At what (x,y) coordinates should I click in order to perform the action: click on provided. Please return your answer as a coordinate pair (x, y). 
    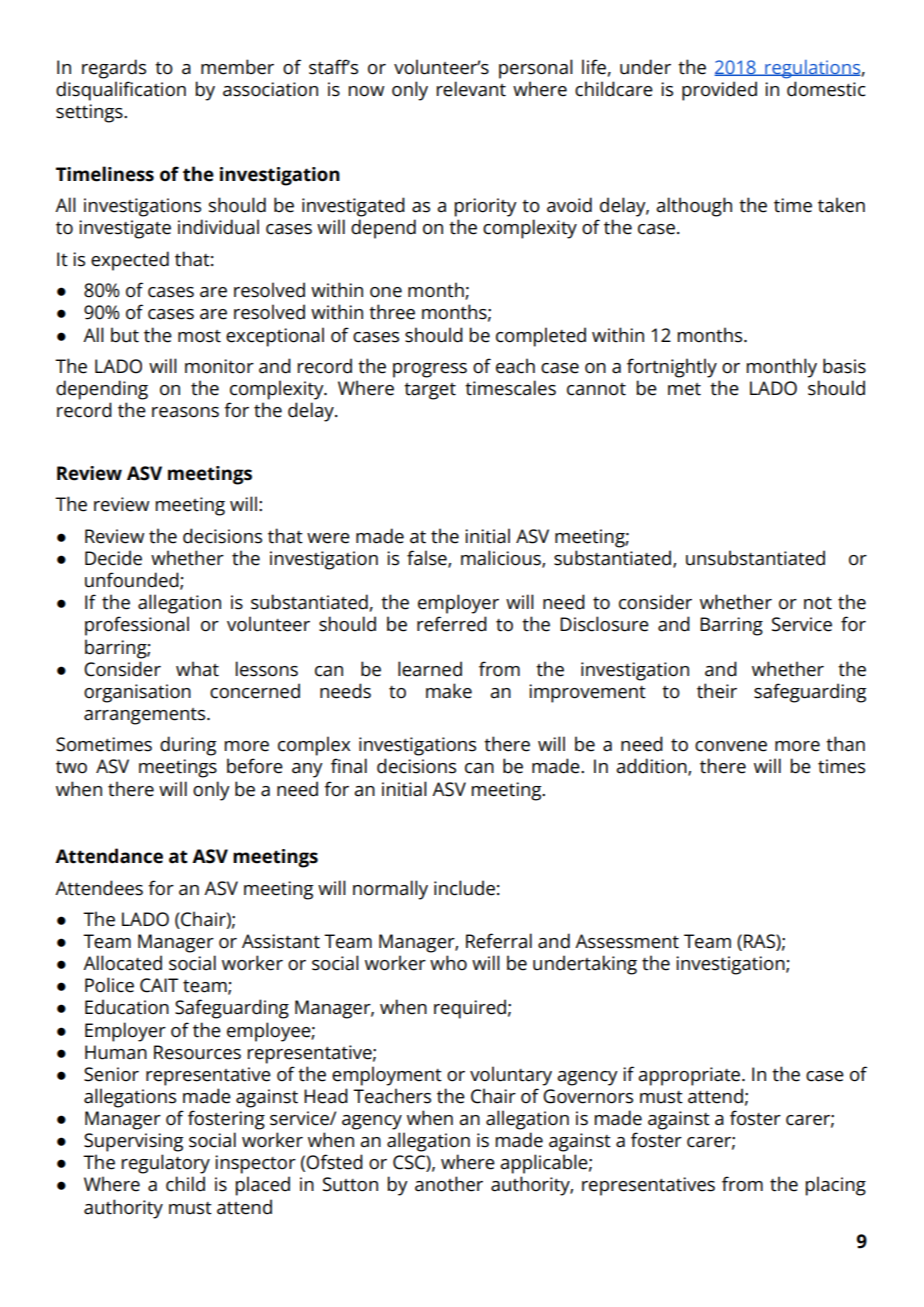
    Looking at the image, I should click on (719, 91).
